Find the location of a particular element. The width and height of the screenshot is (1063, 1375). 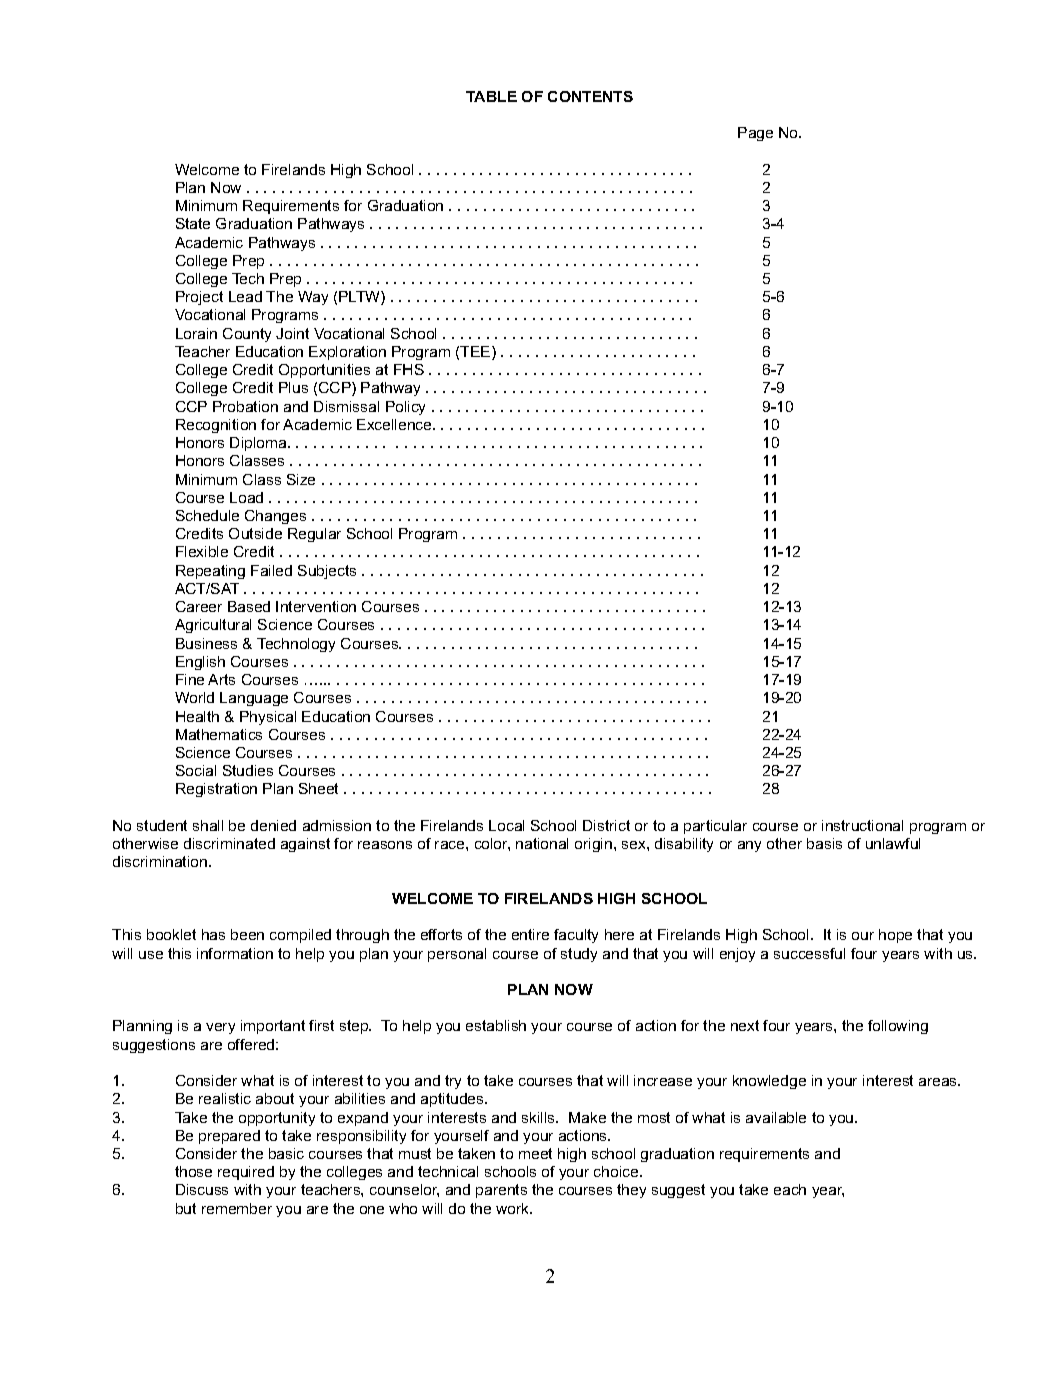

Page is located at coordinates (755, 134).
